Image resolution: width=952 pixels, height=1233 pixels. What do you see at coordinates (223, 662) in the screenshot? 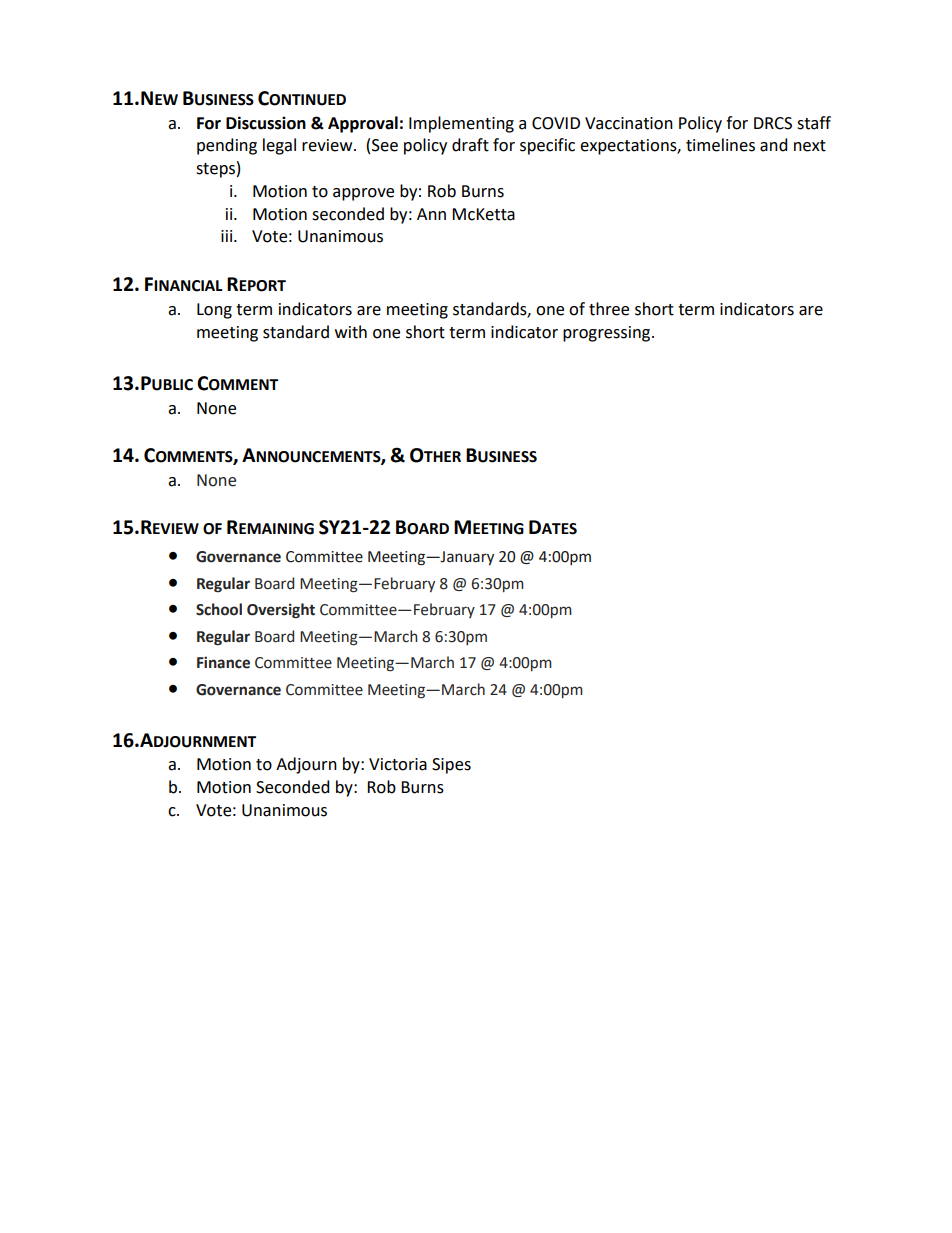
I see `Finance` at bounding box center [223, 662].
